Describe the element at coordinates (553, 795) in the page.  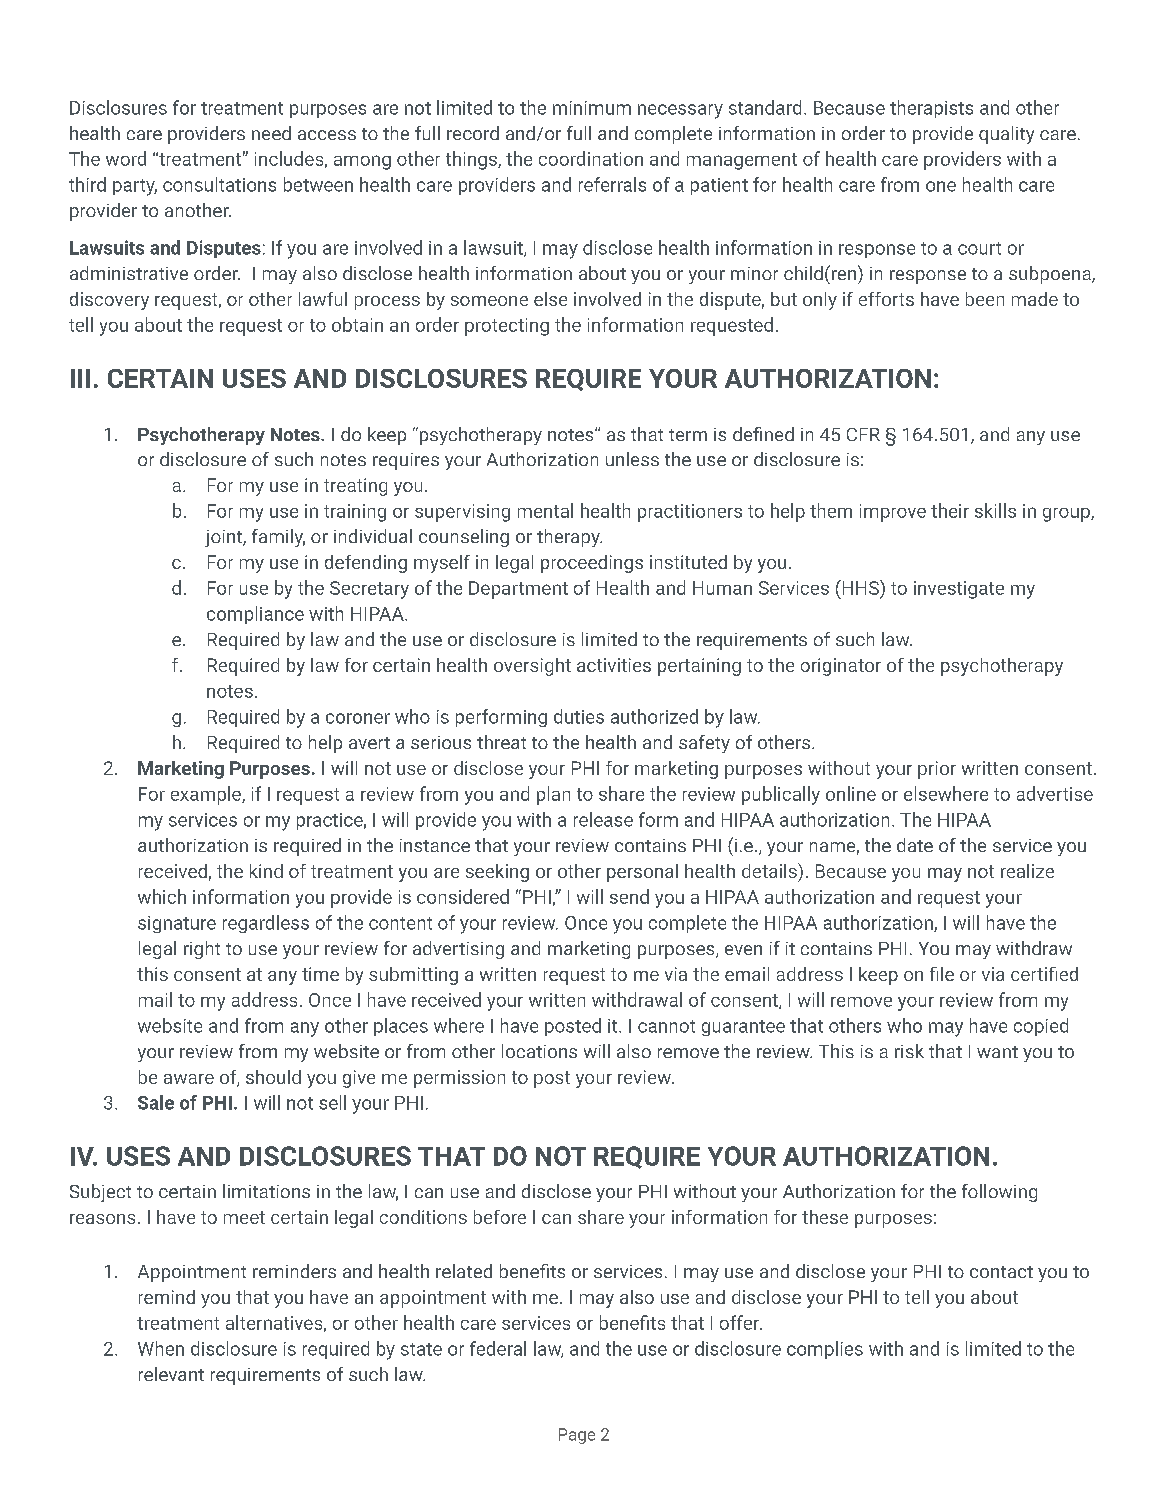
I see `plan` at that location.
